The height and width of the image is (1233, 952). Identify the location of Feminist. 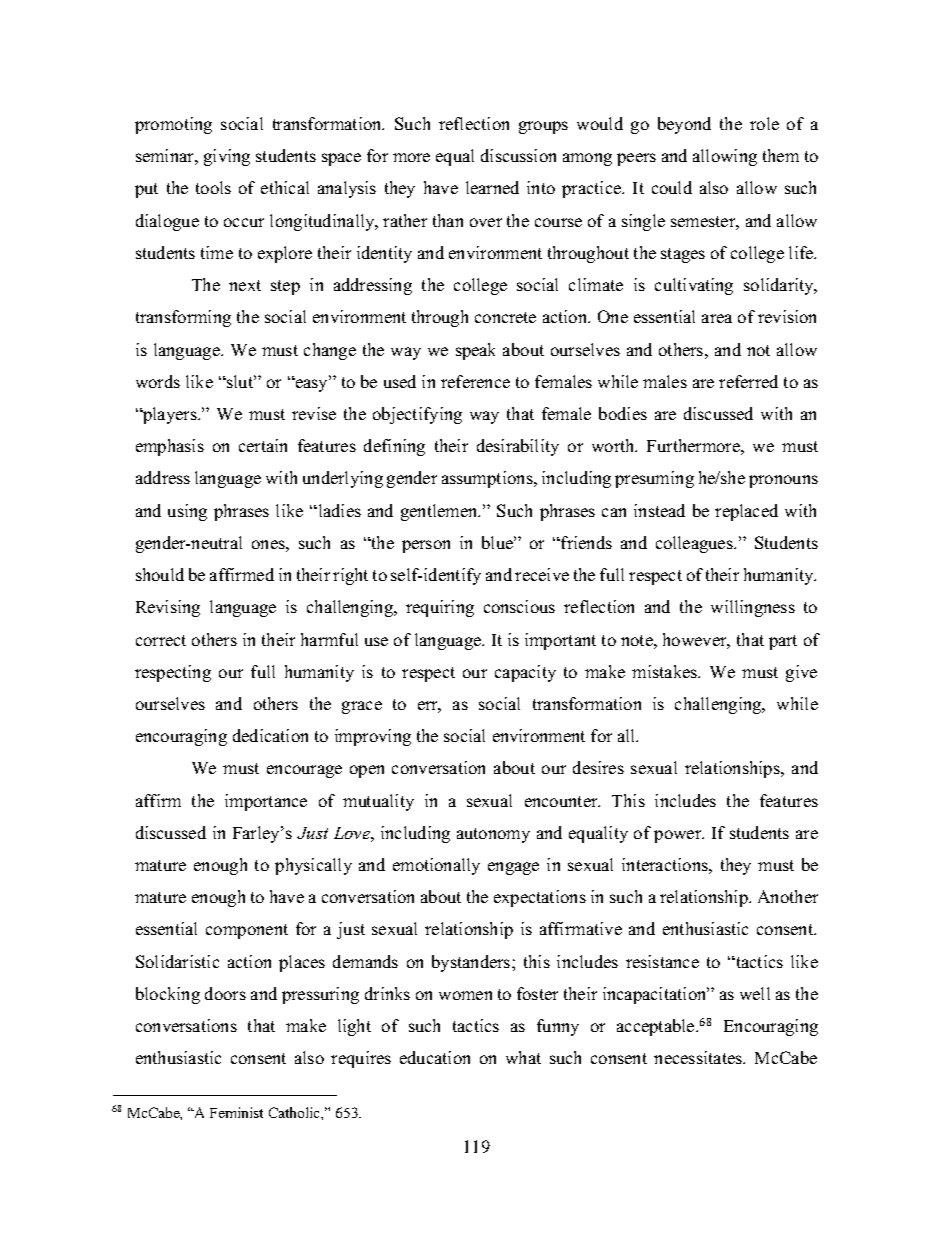
(236, 1112).
